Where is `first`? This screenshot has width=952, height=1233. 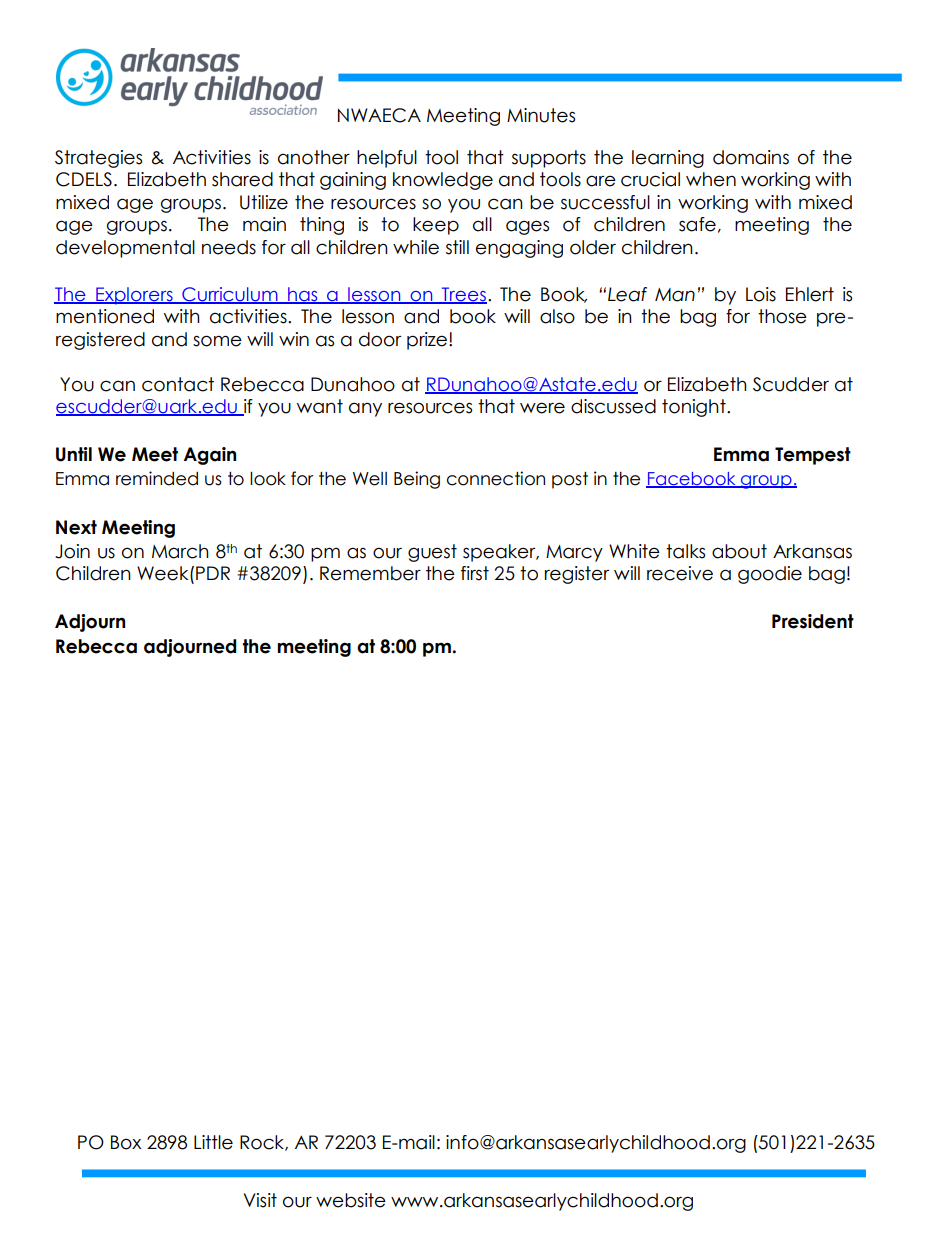
first is located at coordinates (475, 573).
